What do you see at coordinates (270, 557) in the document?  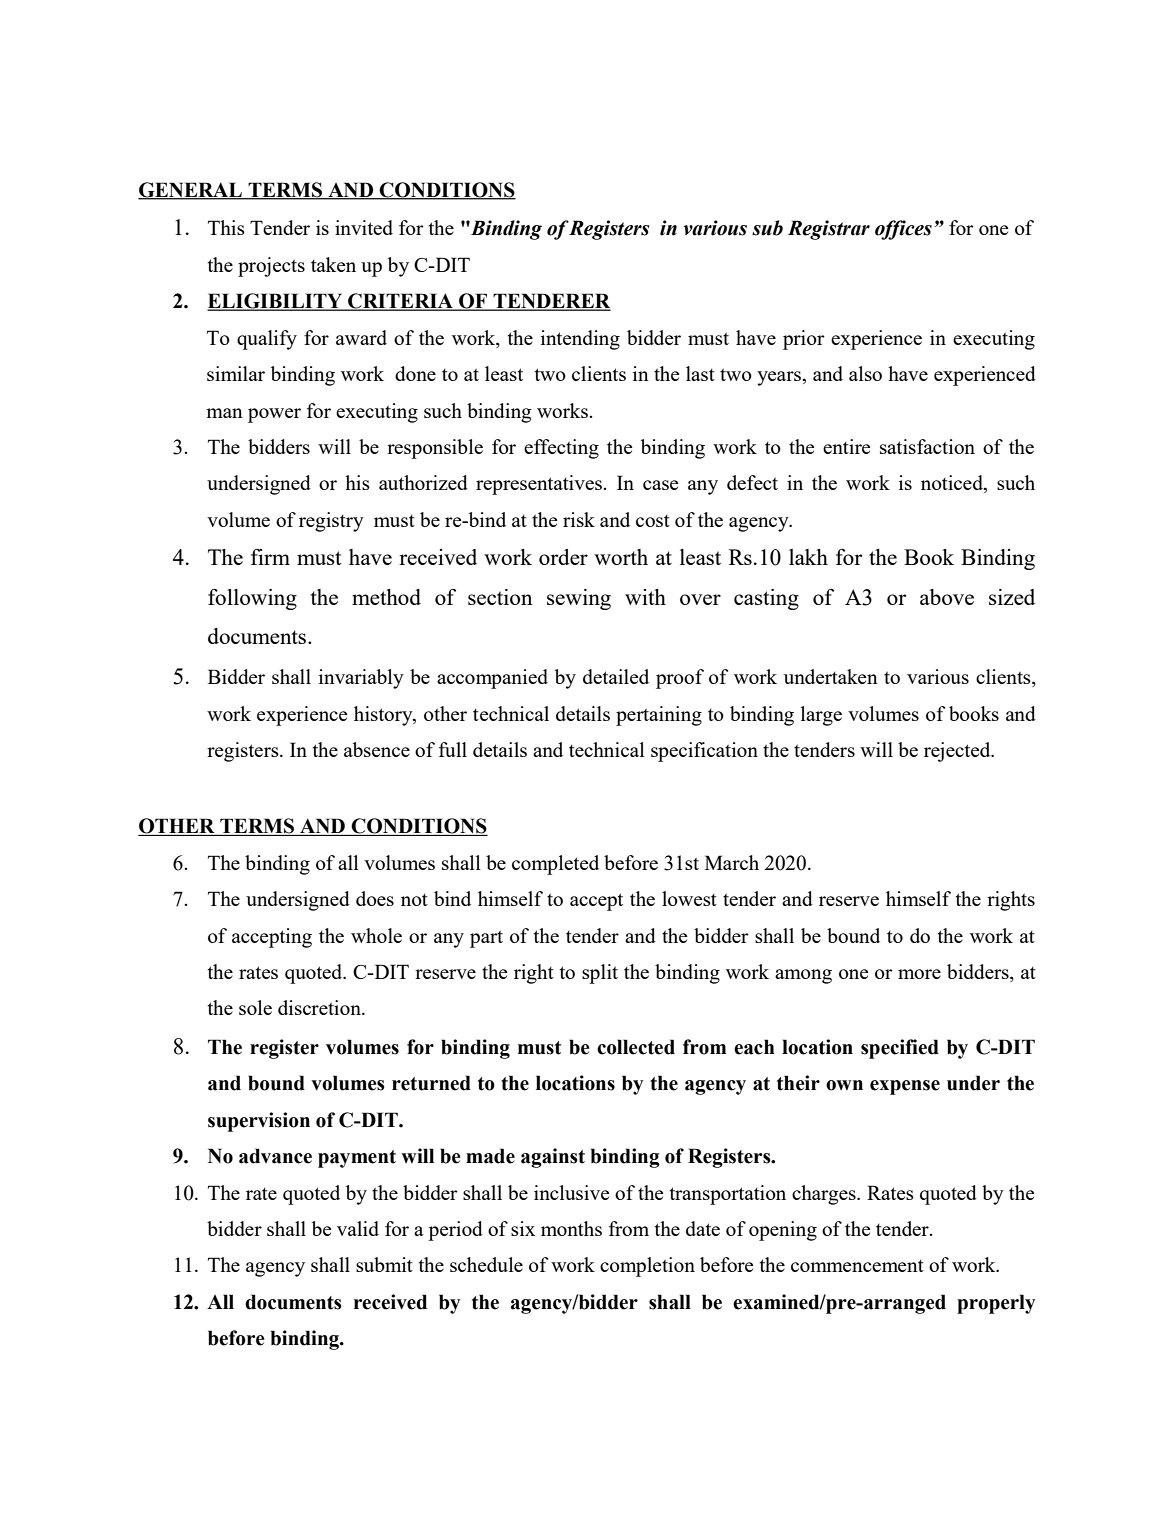 I see `firm` at bounding box center [270, 557].
